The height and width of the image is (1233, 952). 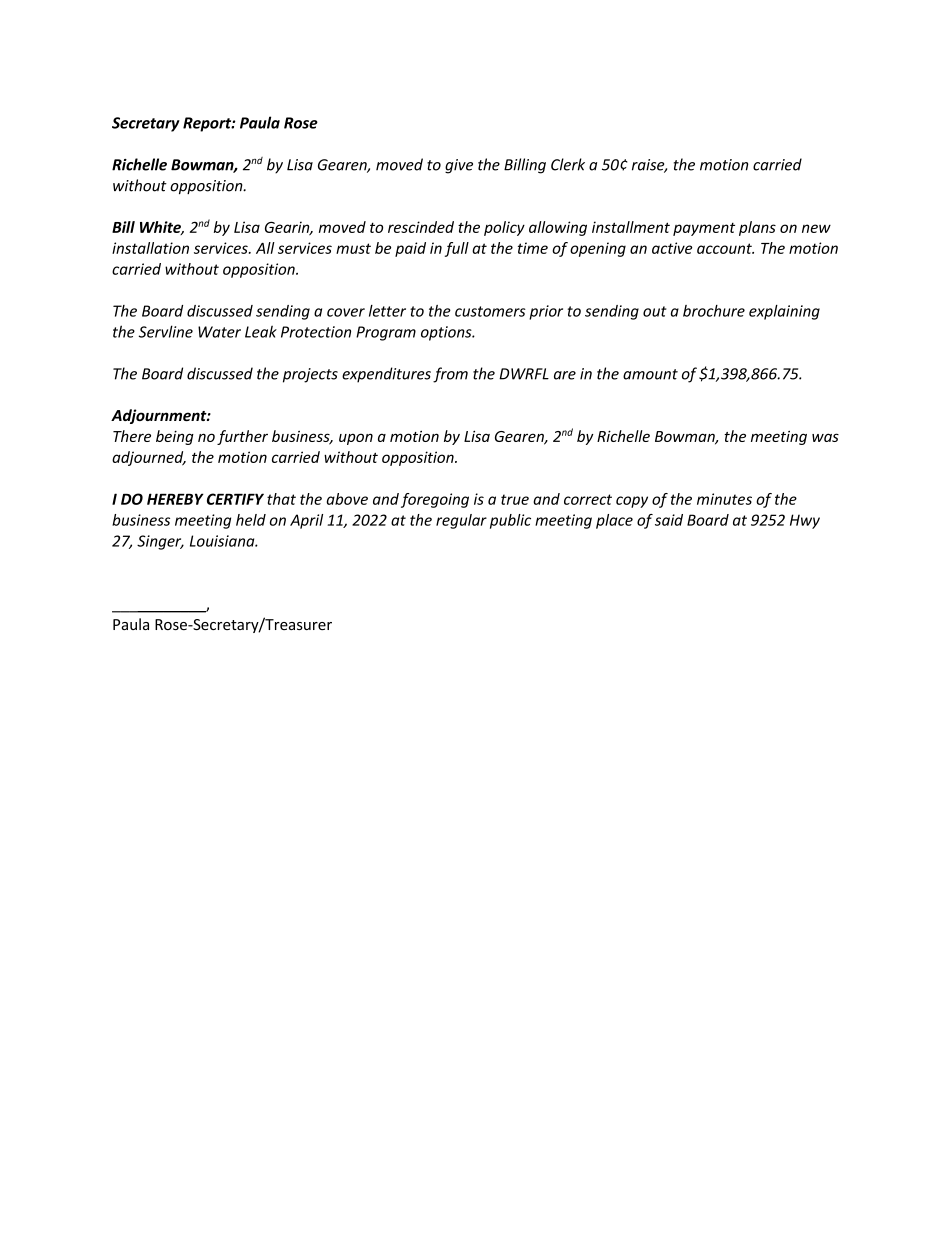 What do you see at coordinates (568, 164) in the image?
I see `Clerk` at bounding box center [568, 164].
